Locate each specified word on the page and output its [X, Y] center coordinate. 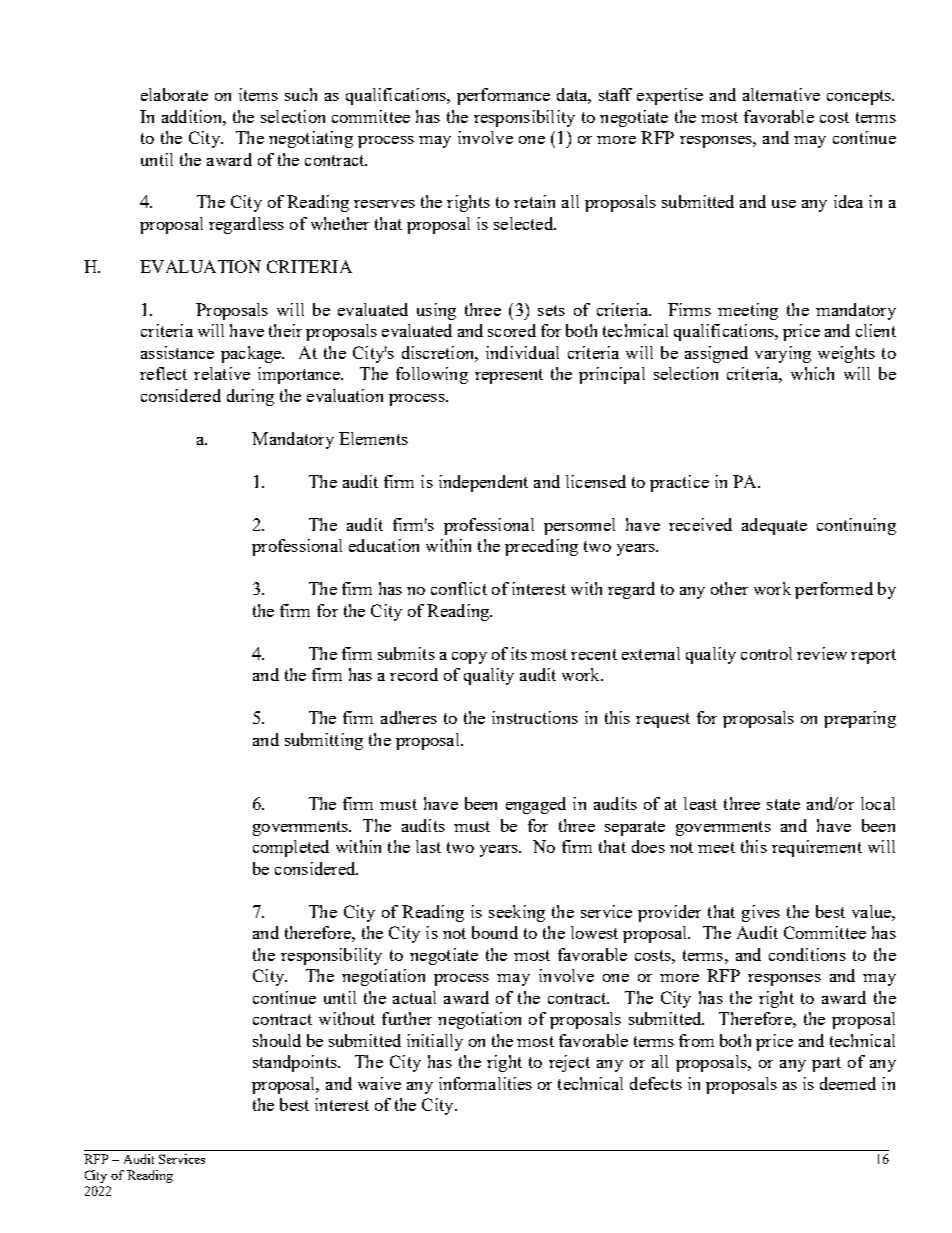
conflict [459, 588]
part [826, 1064]
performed [834, 590]
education [384, 545]
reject [569, 1063]
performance [503, 96]
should [277, 1040]
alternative [781, 94]
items [258, 94]
